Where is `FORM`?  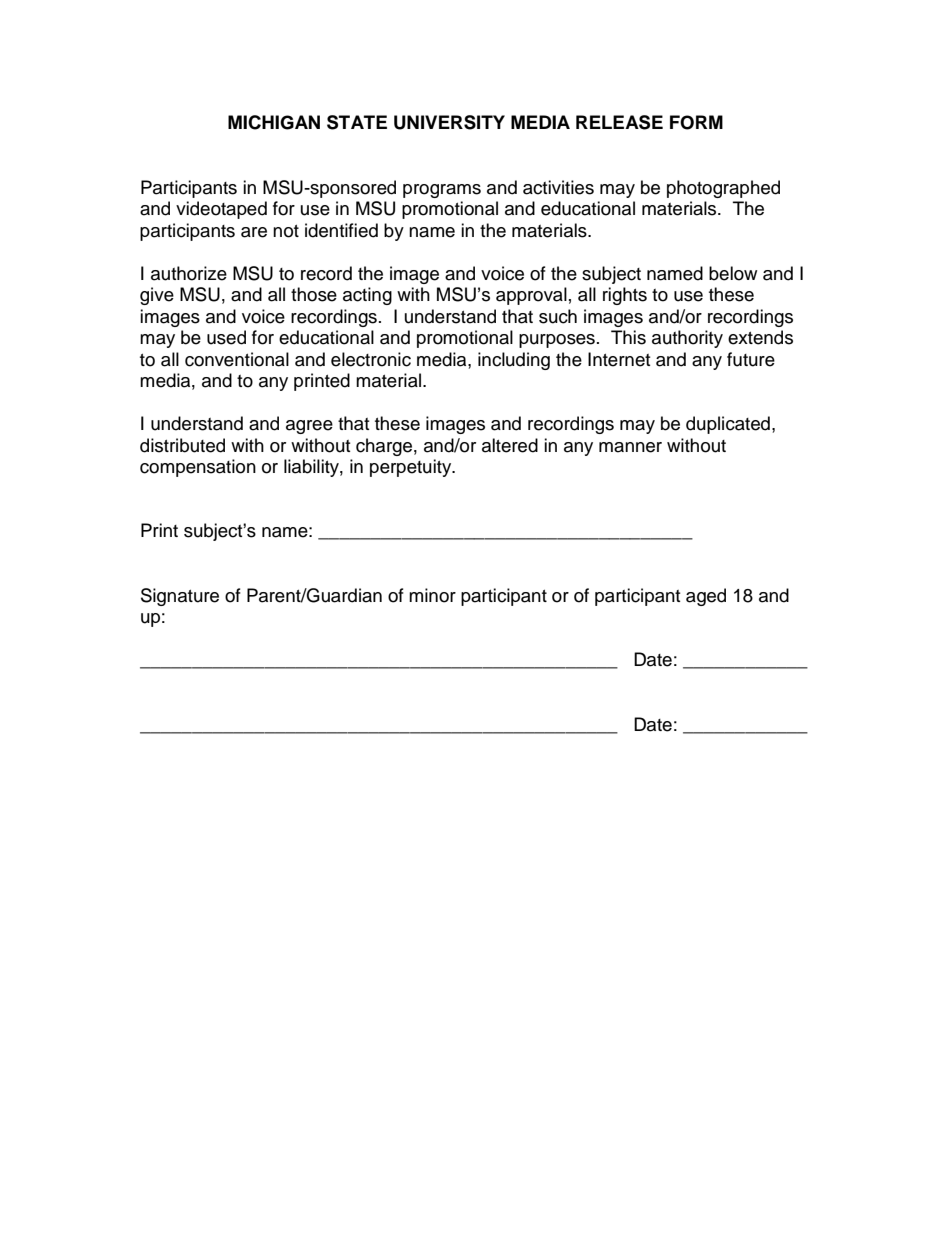 FORM is located at coordinates (696, 122).
